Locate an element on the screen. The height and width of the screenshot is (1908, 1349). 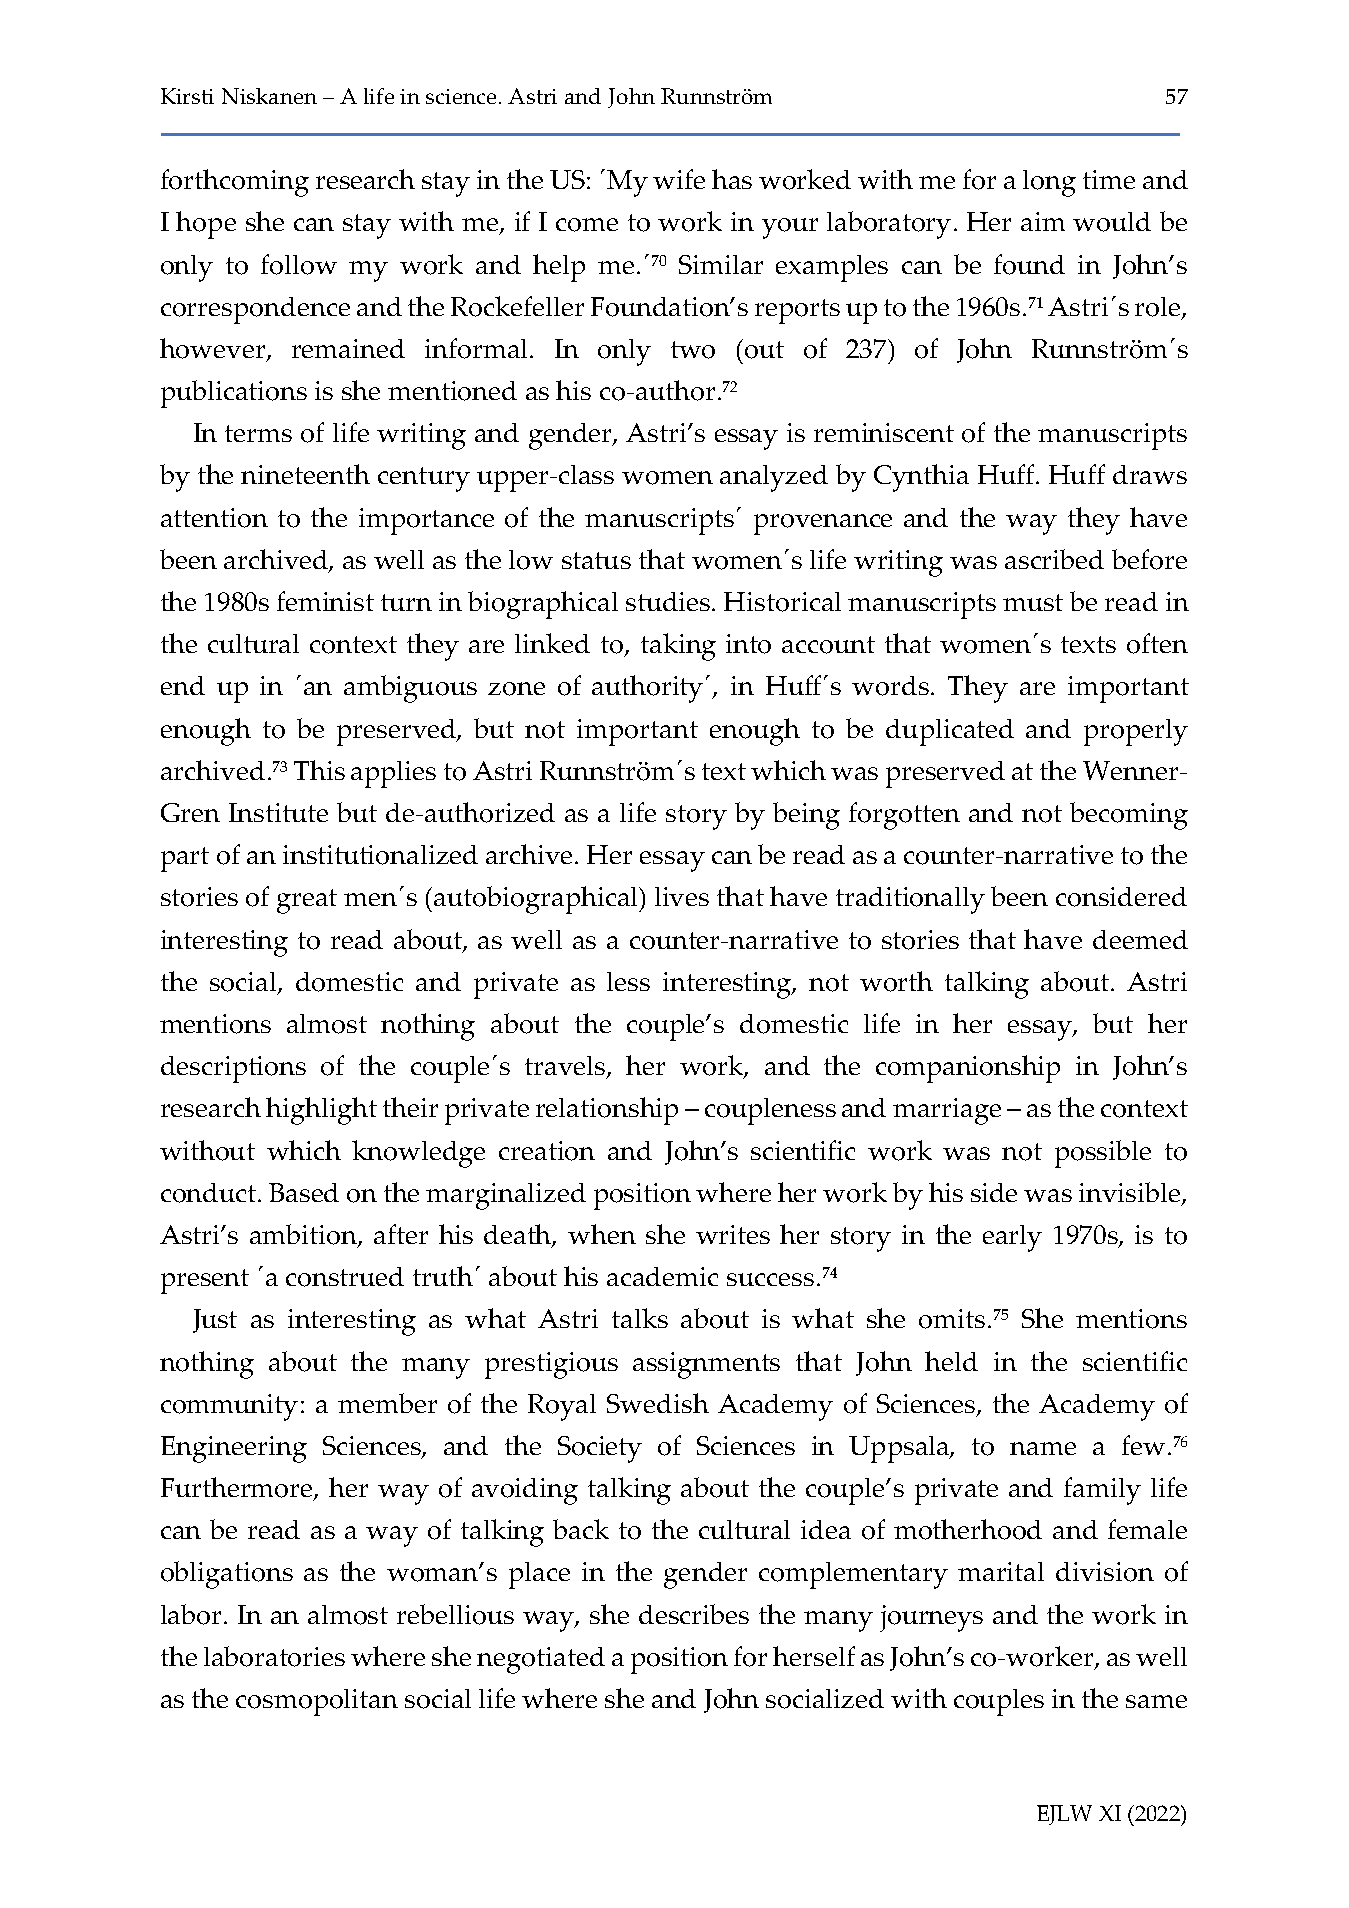
aim is located at coordinates (1043, 221).
